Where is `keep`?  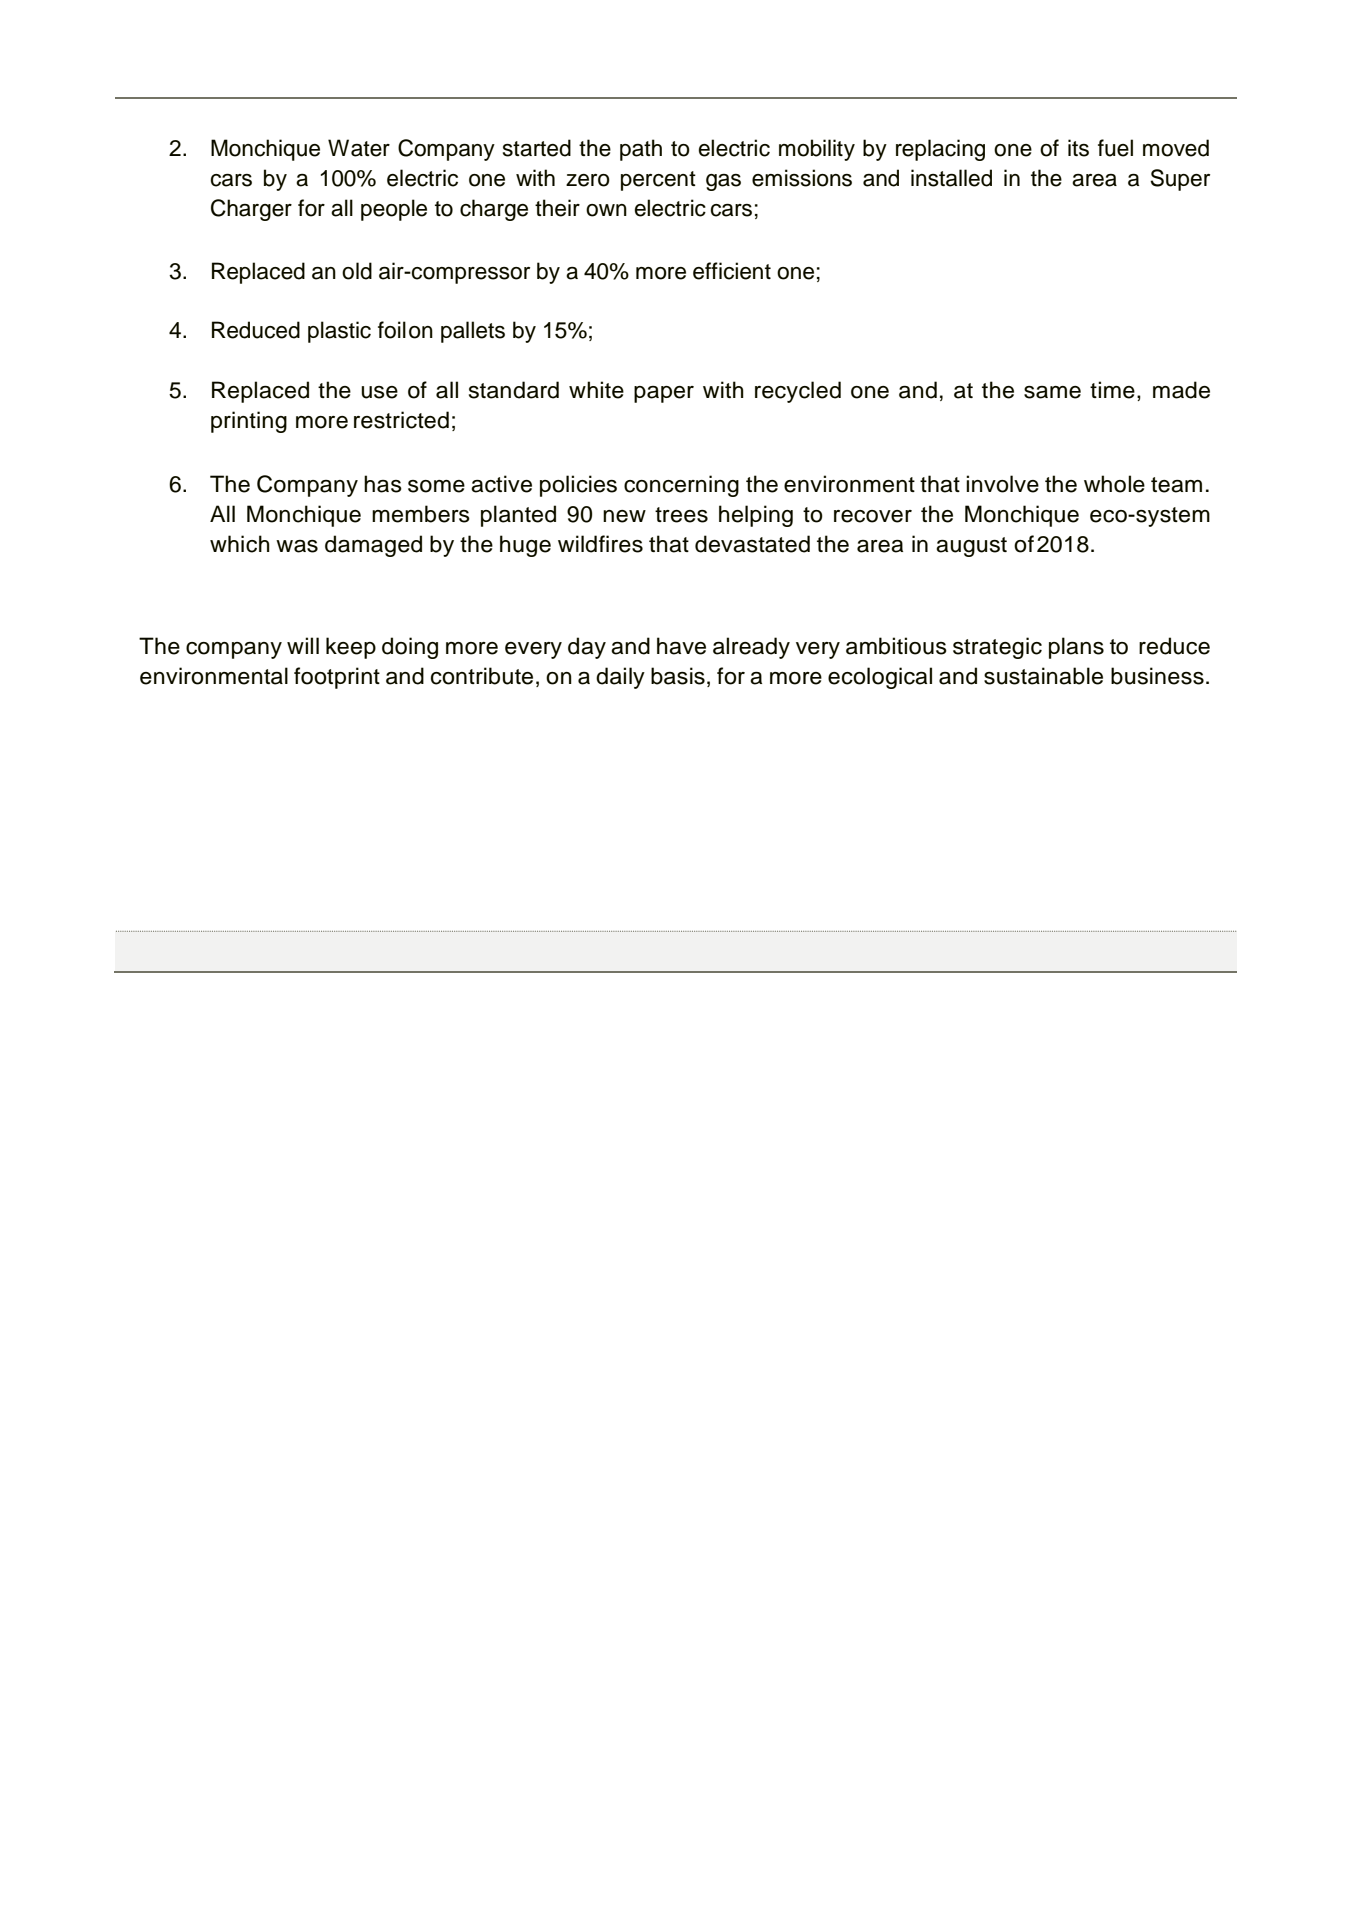
keep is located at coordinates (351, 648).
